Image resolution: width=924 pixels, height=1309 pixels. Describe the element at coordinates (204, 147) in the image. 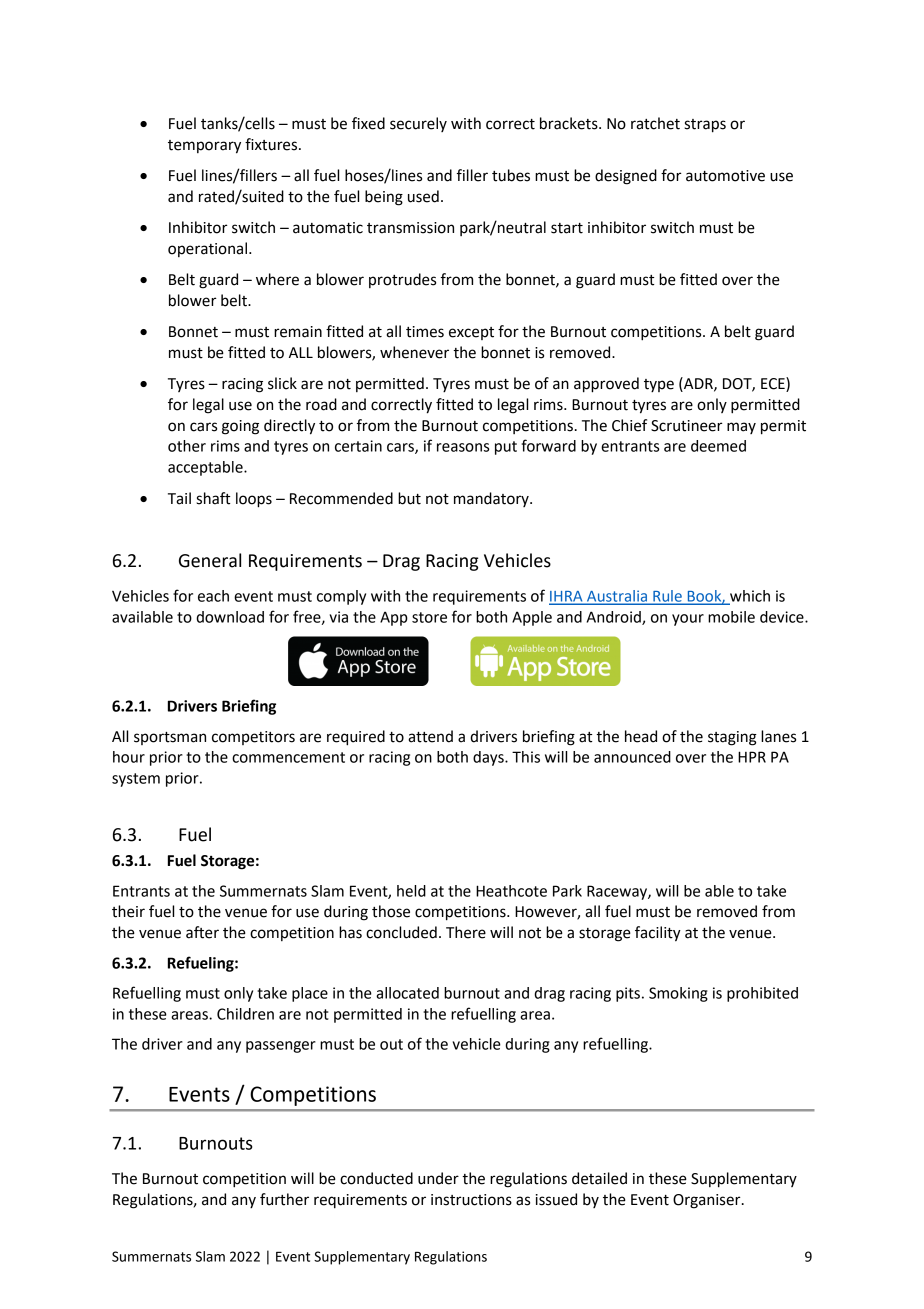

I see `temporary` at that location.
